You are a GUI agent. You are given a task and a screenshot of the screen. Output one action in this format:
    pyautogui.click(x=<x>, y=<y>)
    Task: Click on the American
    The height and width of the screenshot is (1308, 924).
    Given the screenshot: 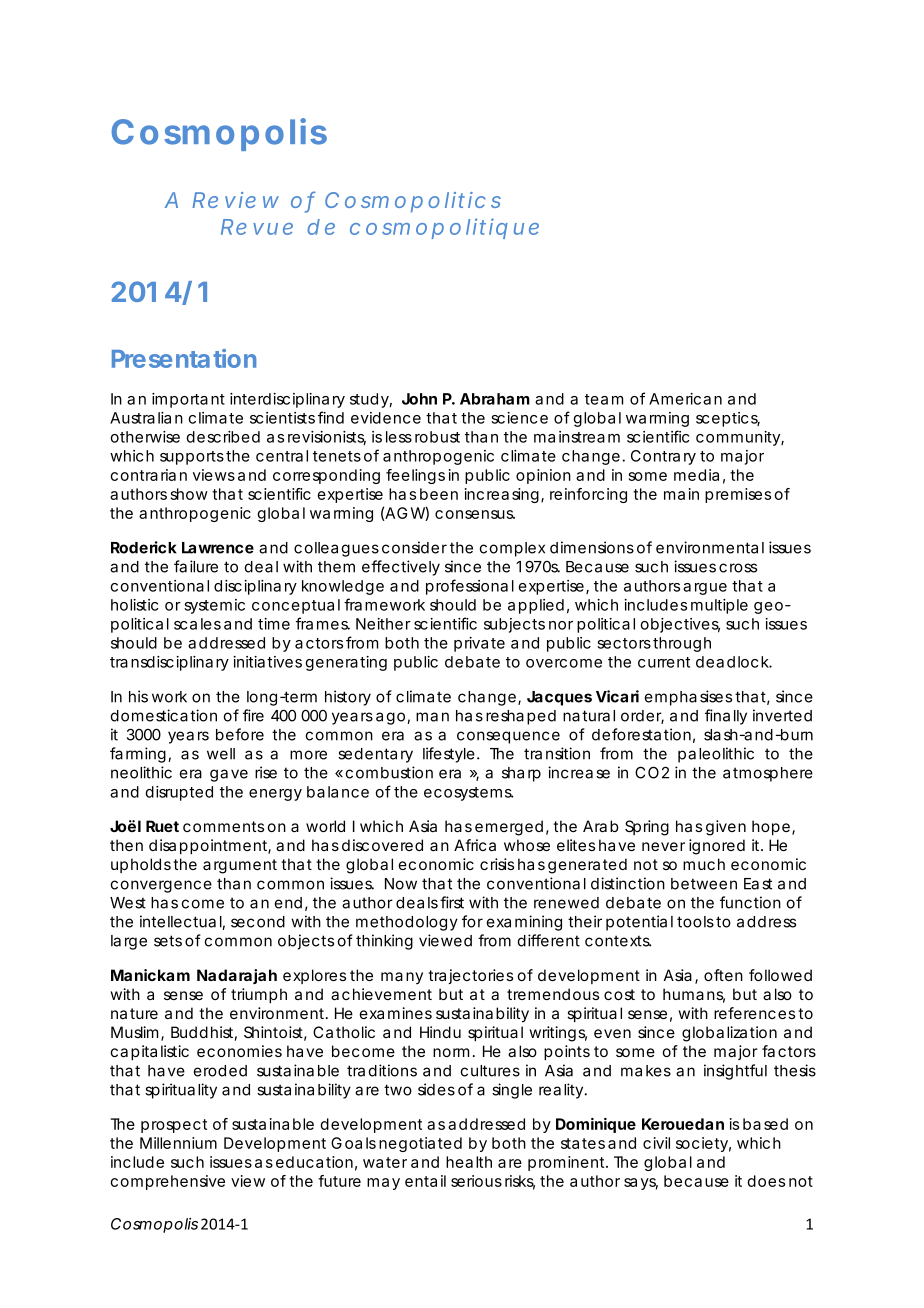 What is the action you would take?
    pyautogui.click(x=685, y=399)
